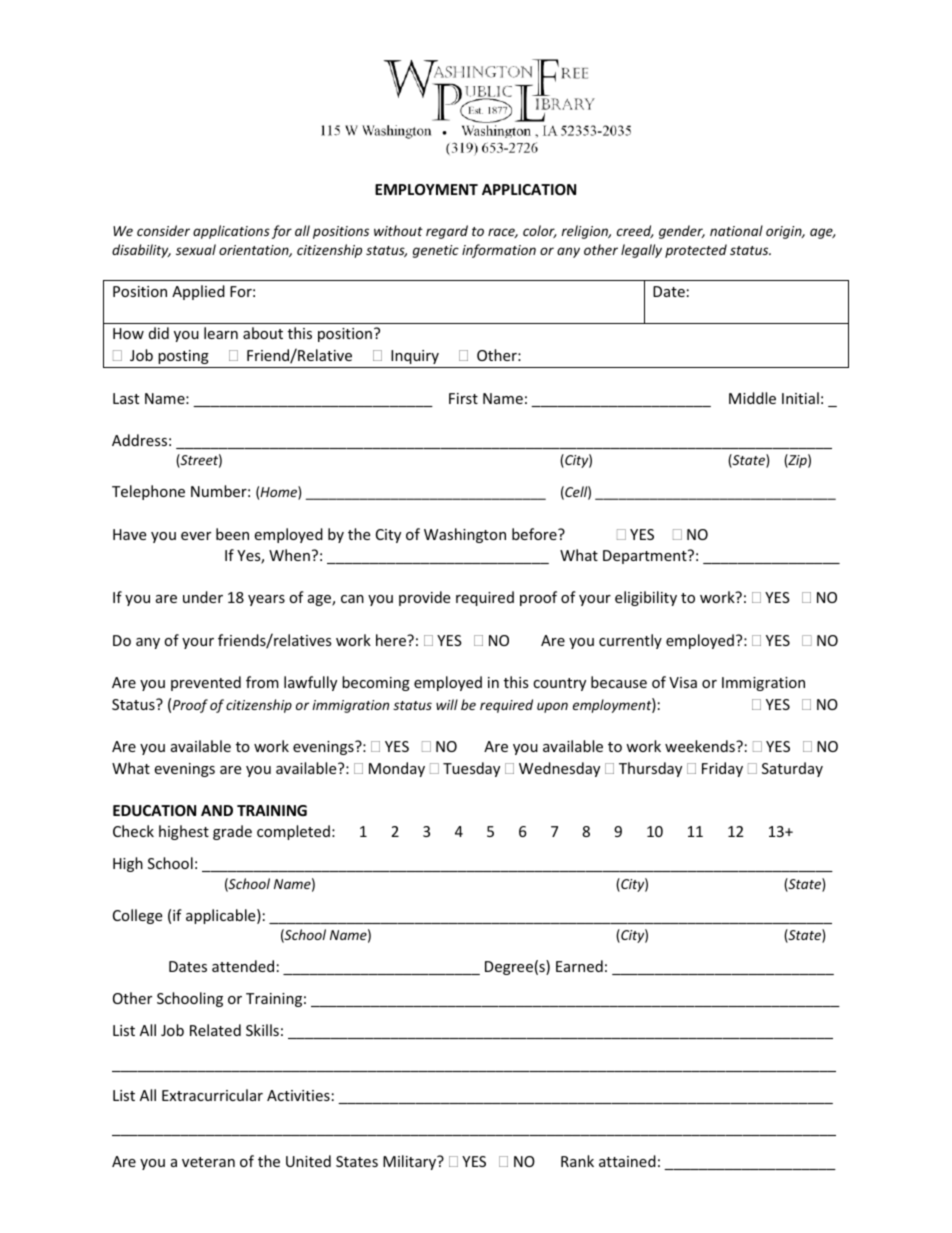 This page has height=1233, width=952. I want to click on veteran, so click(208, 1162).
